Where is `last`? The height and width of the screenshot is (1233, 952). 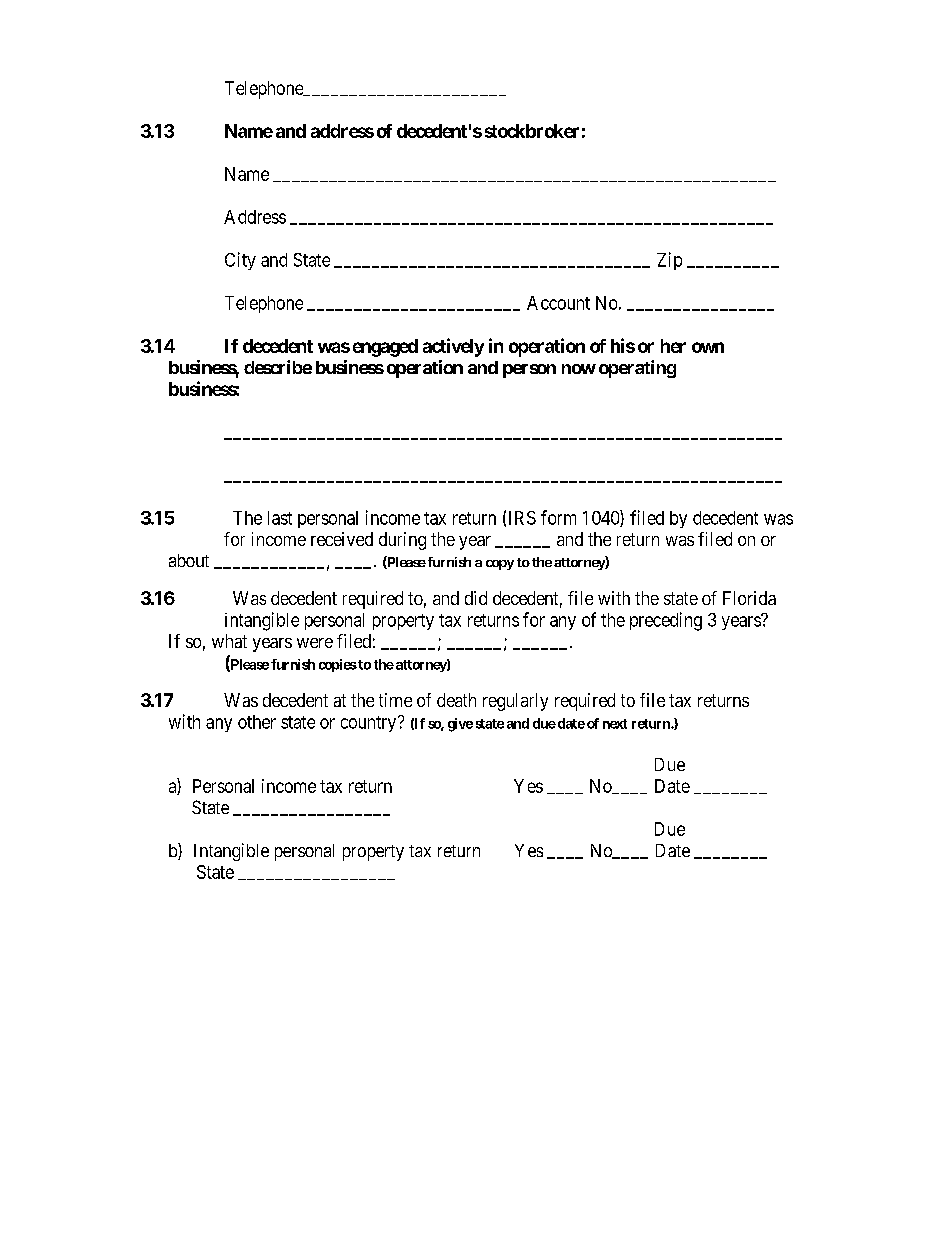
last is located at coordinates (280, 518).
